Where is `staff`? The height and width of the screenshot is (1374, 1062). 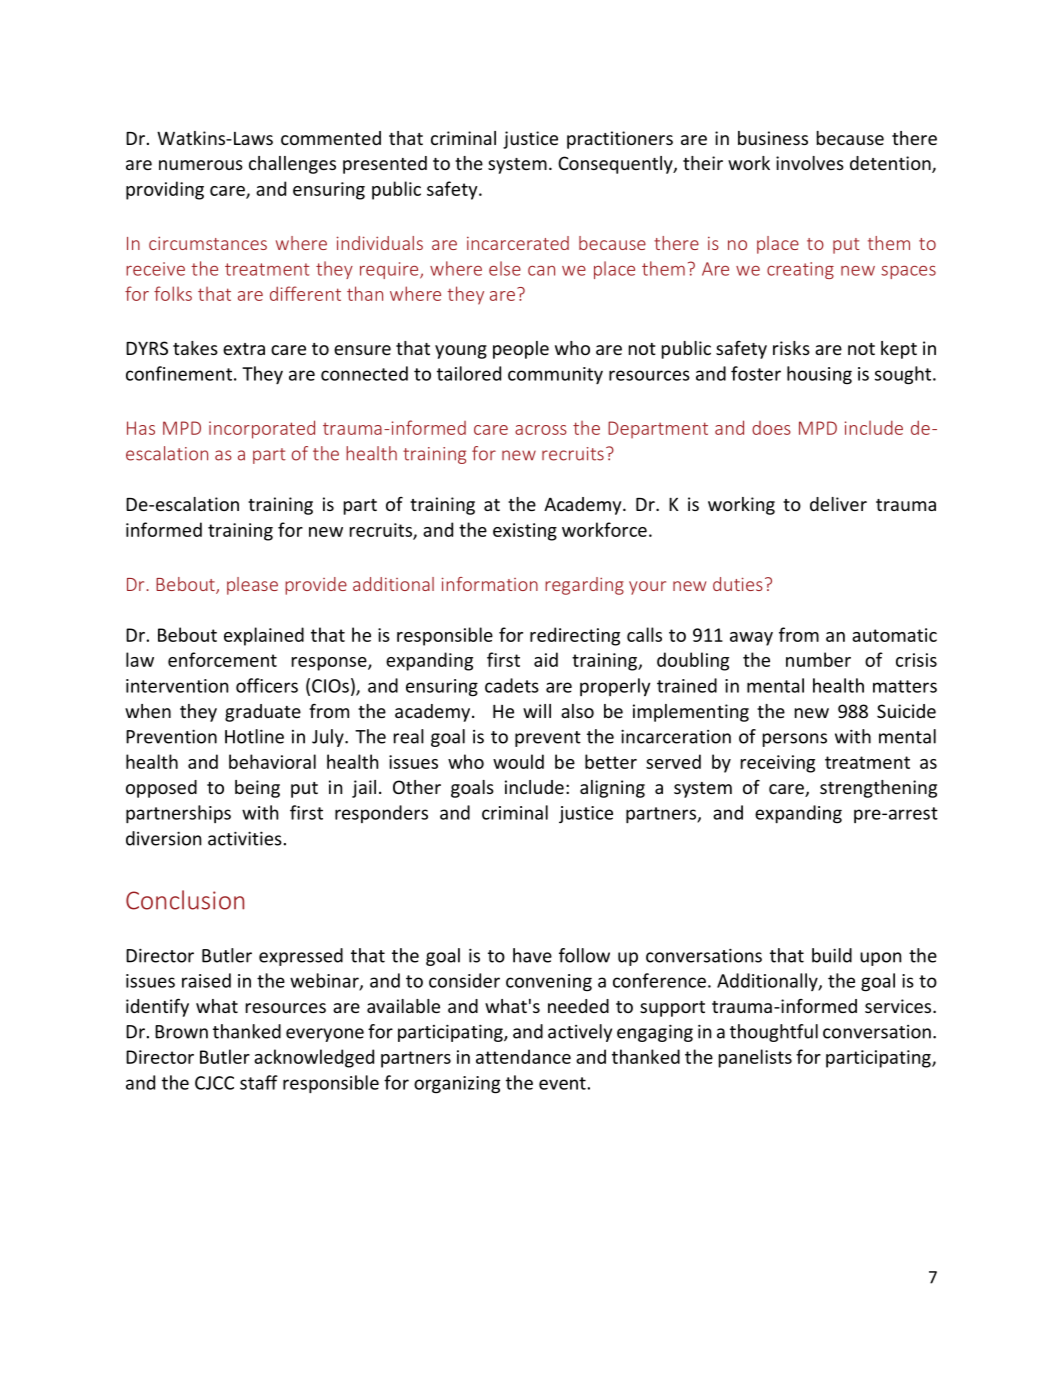
staff is located at coordinates (259, 1082).
